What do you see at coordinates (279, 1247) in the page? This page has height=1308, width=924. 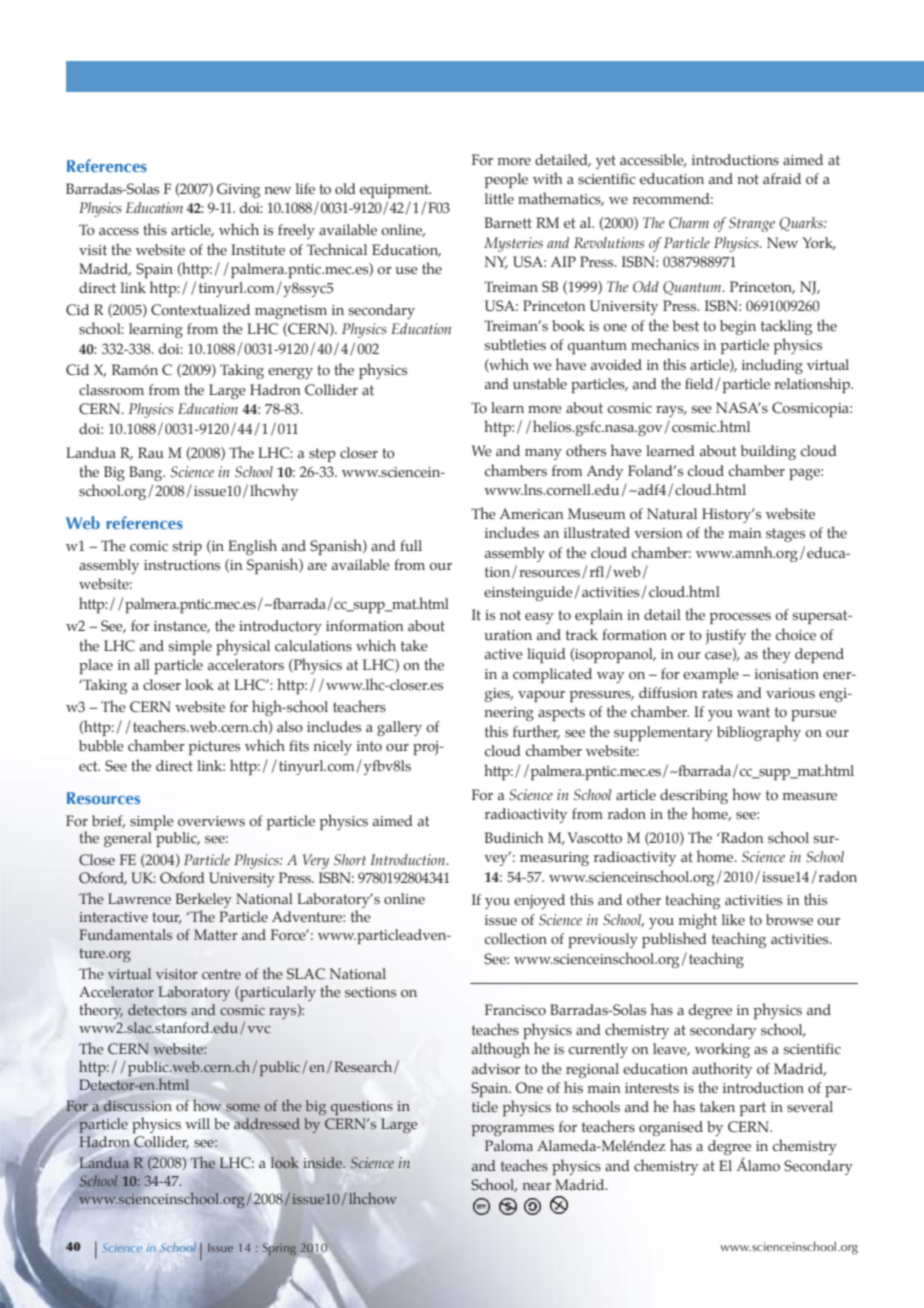 I see `Spring` at bounding box center [279, 1247].
